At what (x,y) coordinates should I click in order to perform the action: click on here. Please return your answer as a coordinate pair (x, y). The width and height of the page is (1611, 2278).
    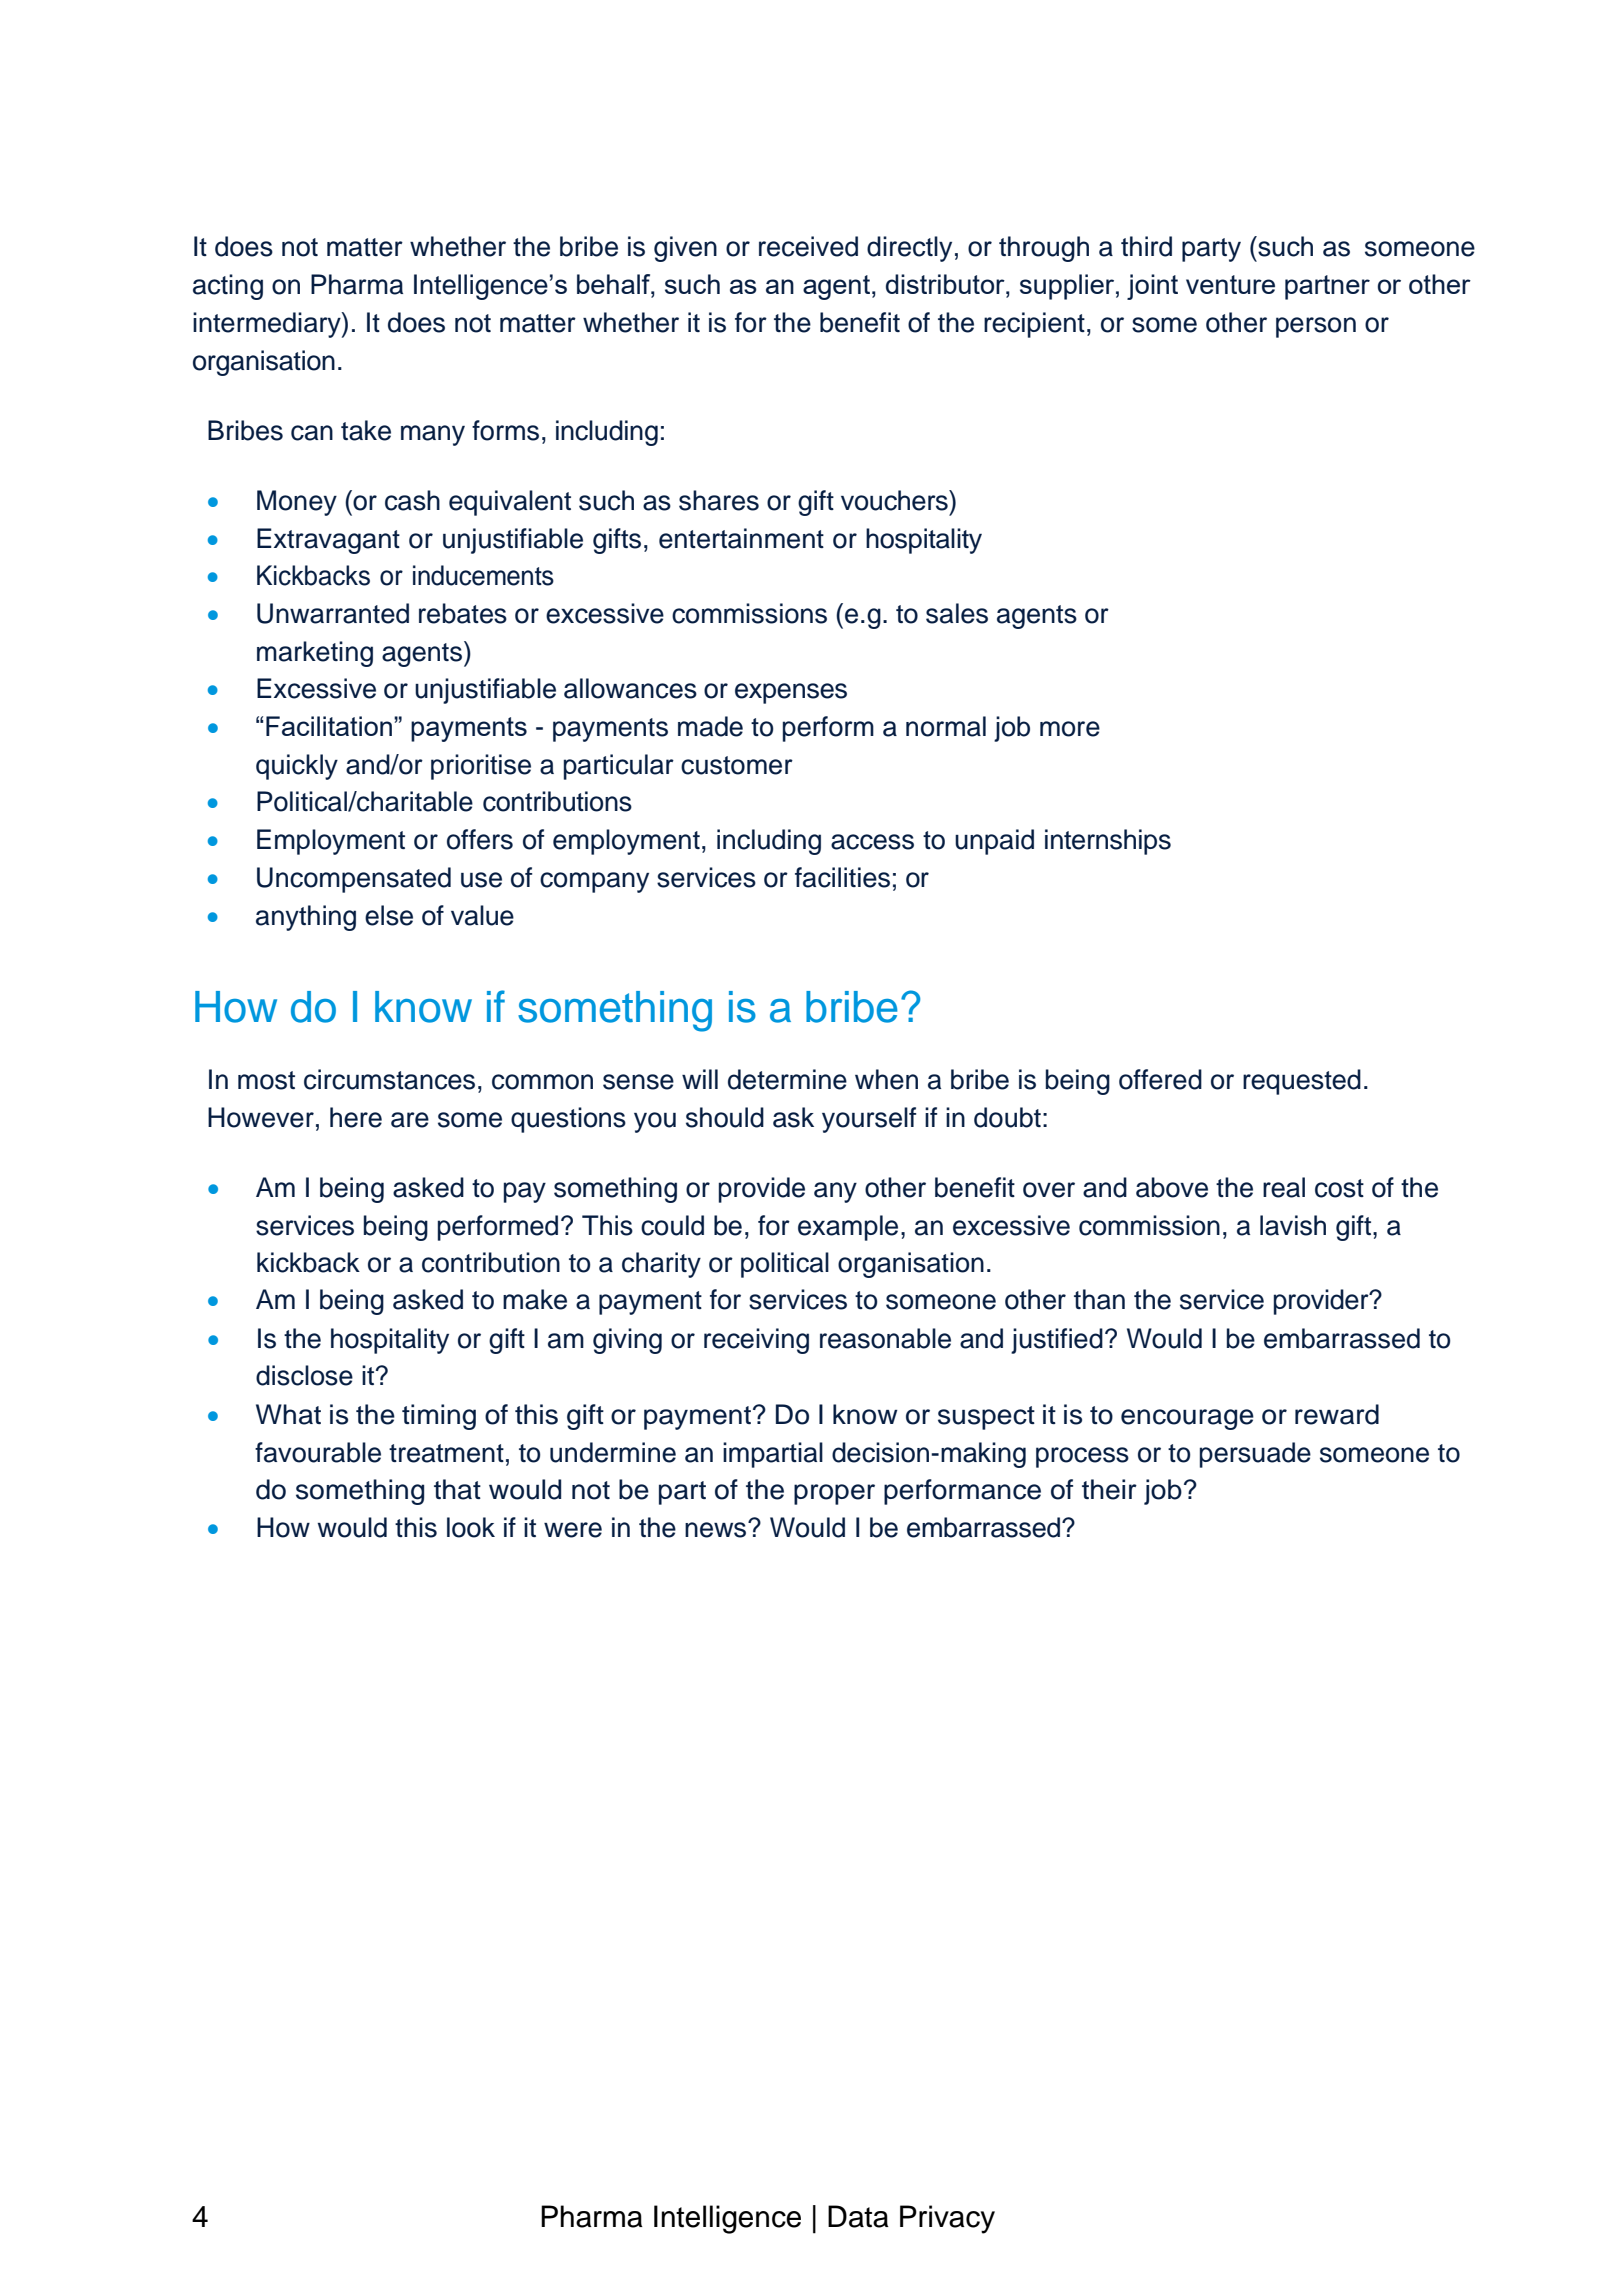
    Looking at the image, I should click on (356, 1117).
